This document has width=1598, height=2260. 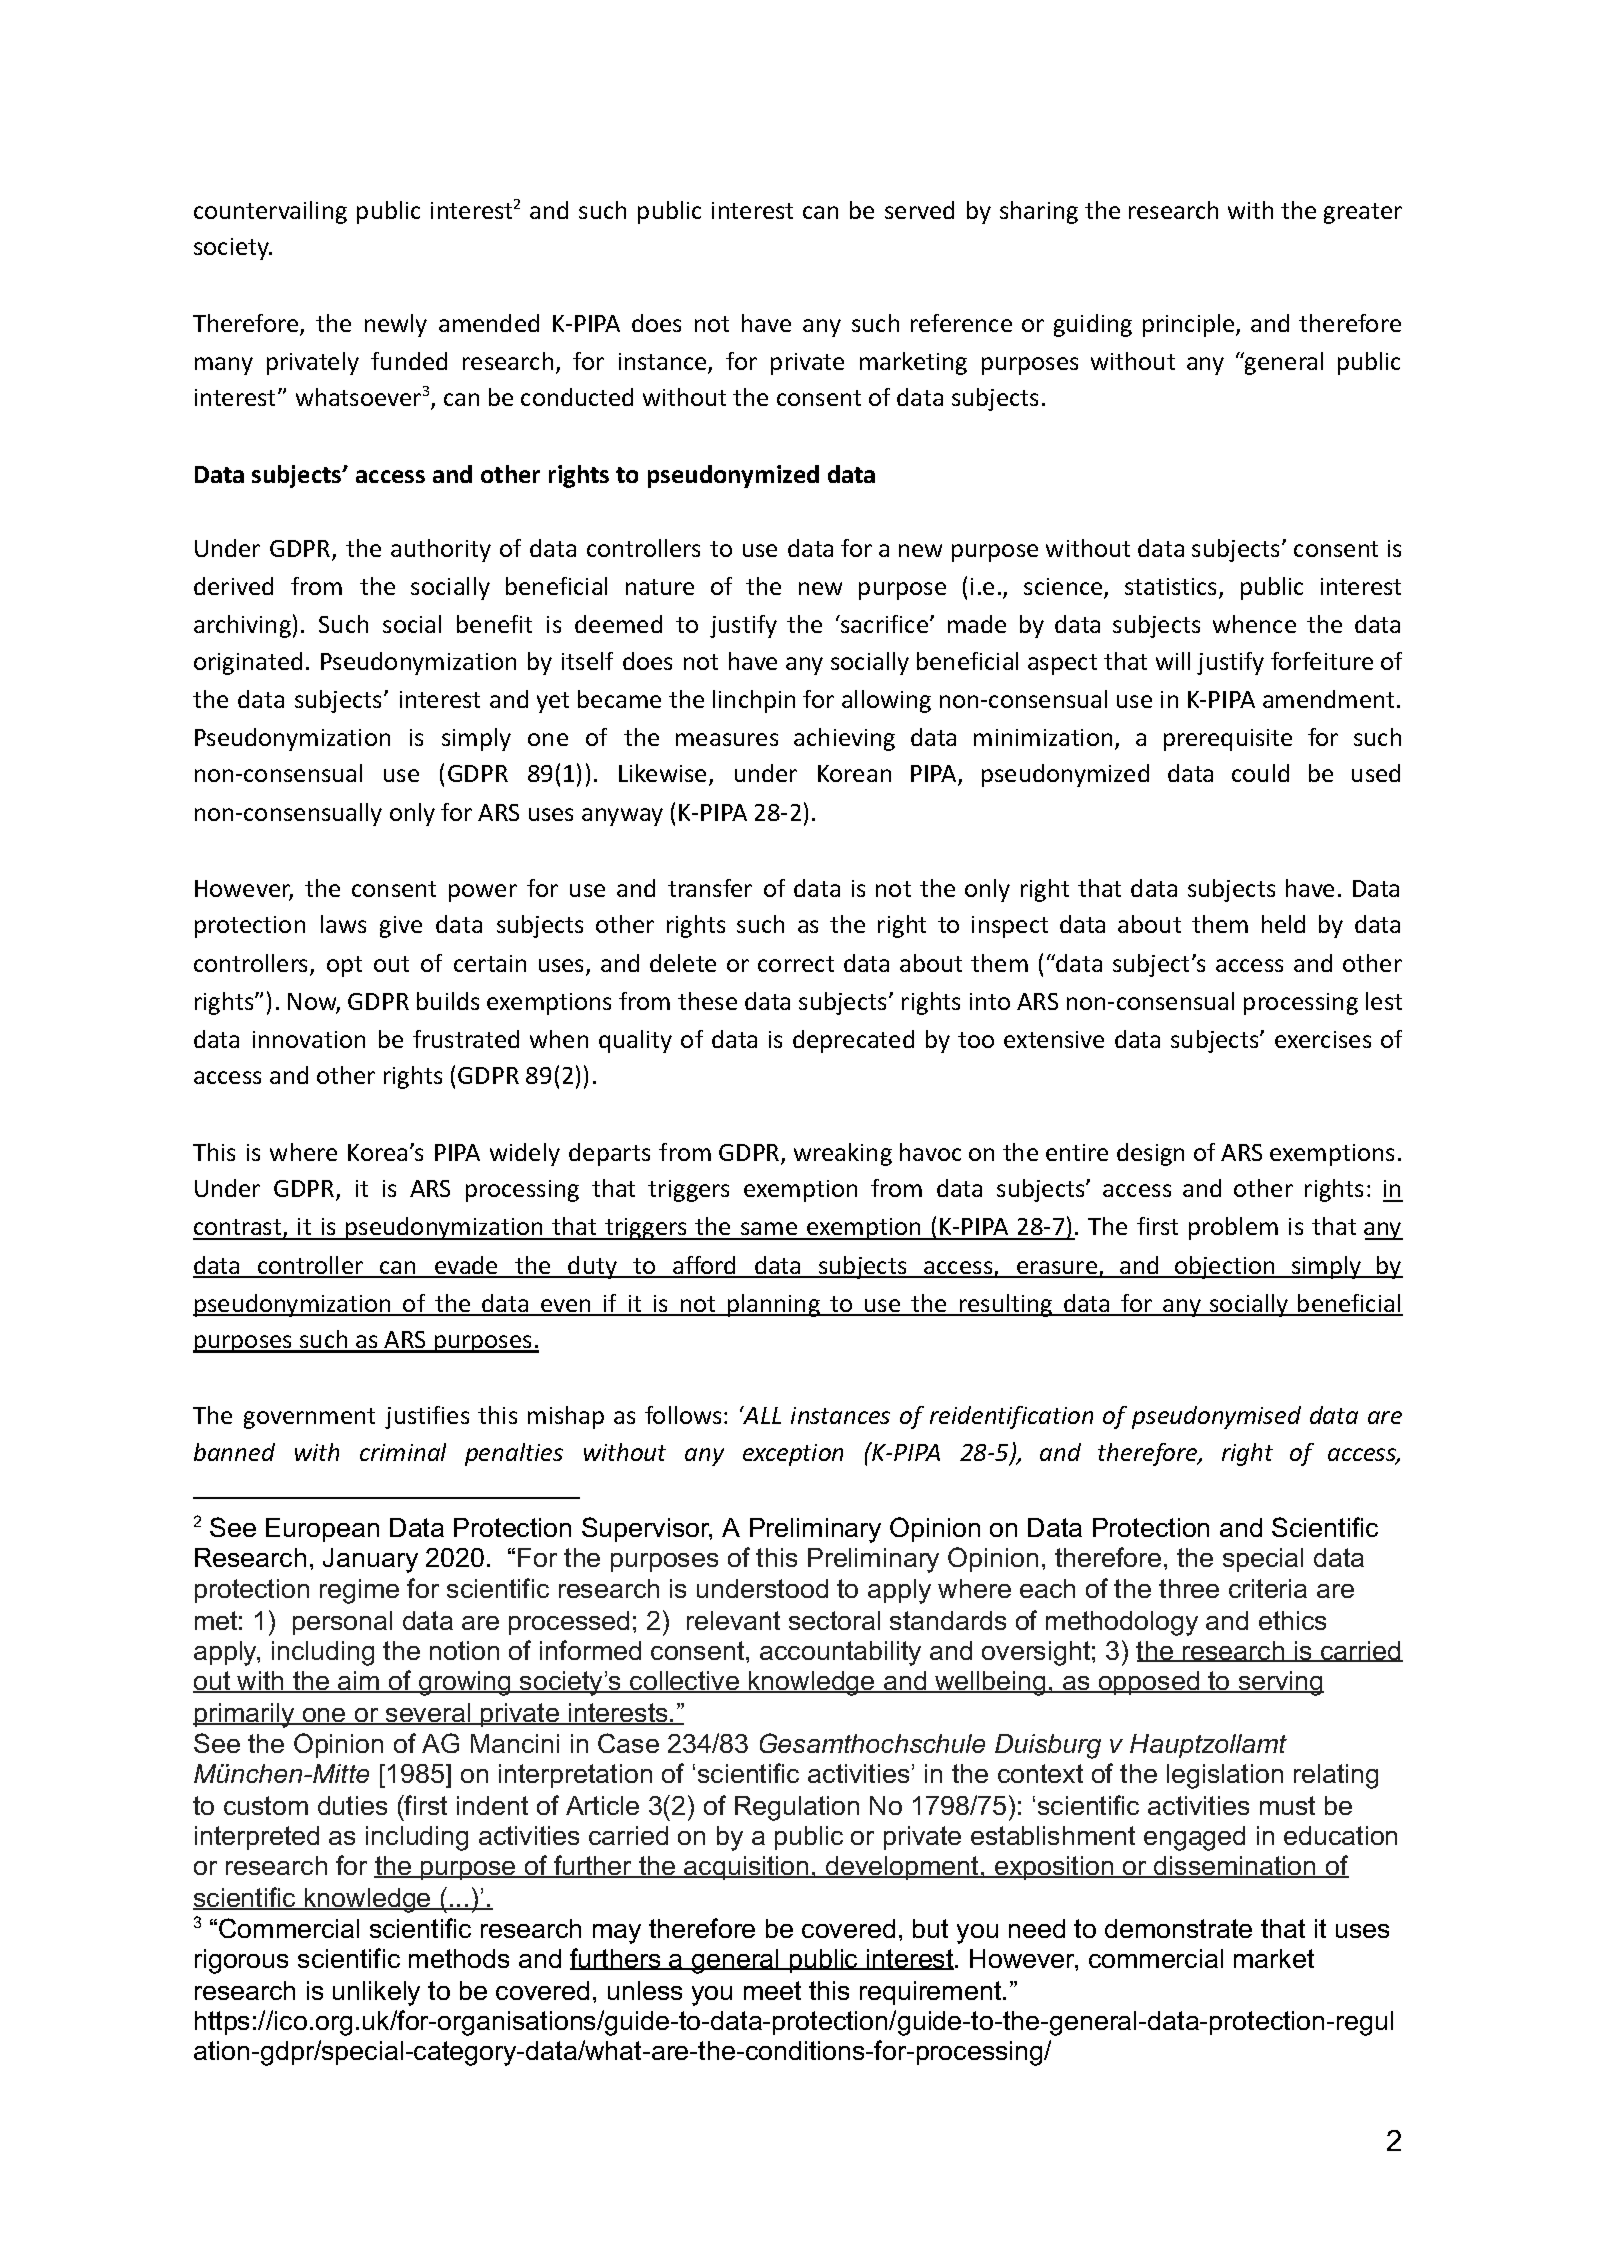 I want to click on could, so click(x=1260, y=773).
